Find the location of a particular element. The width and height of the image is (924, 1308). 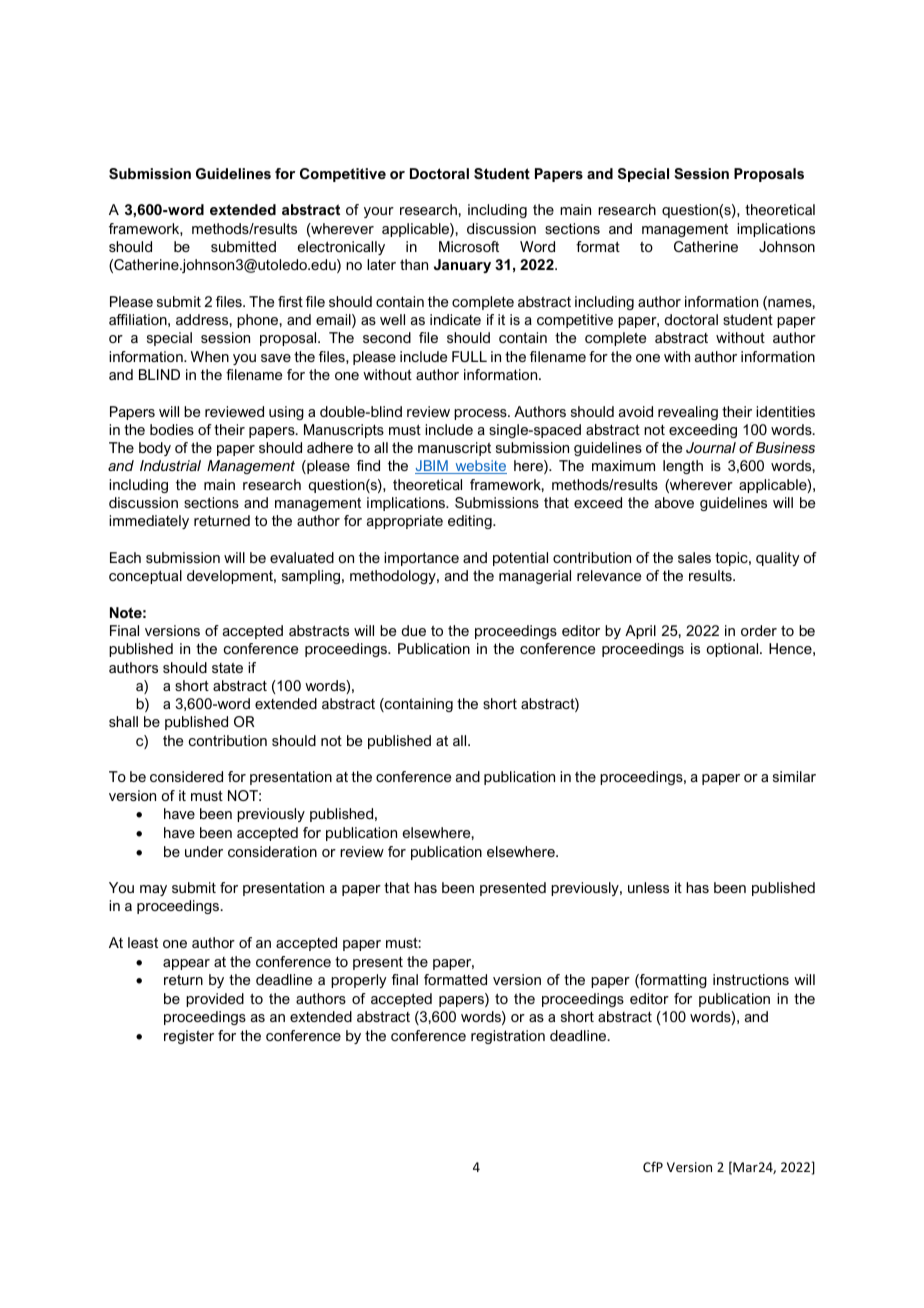

Microsoft is located at coordinates (469, 246).
